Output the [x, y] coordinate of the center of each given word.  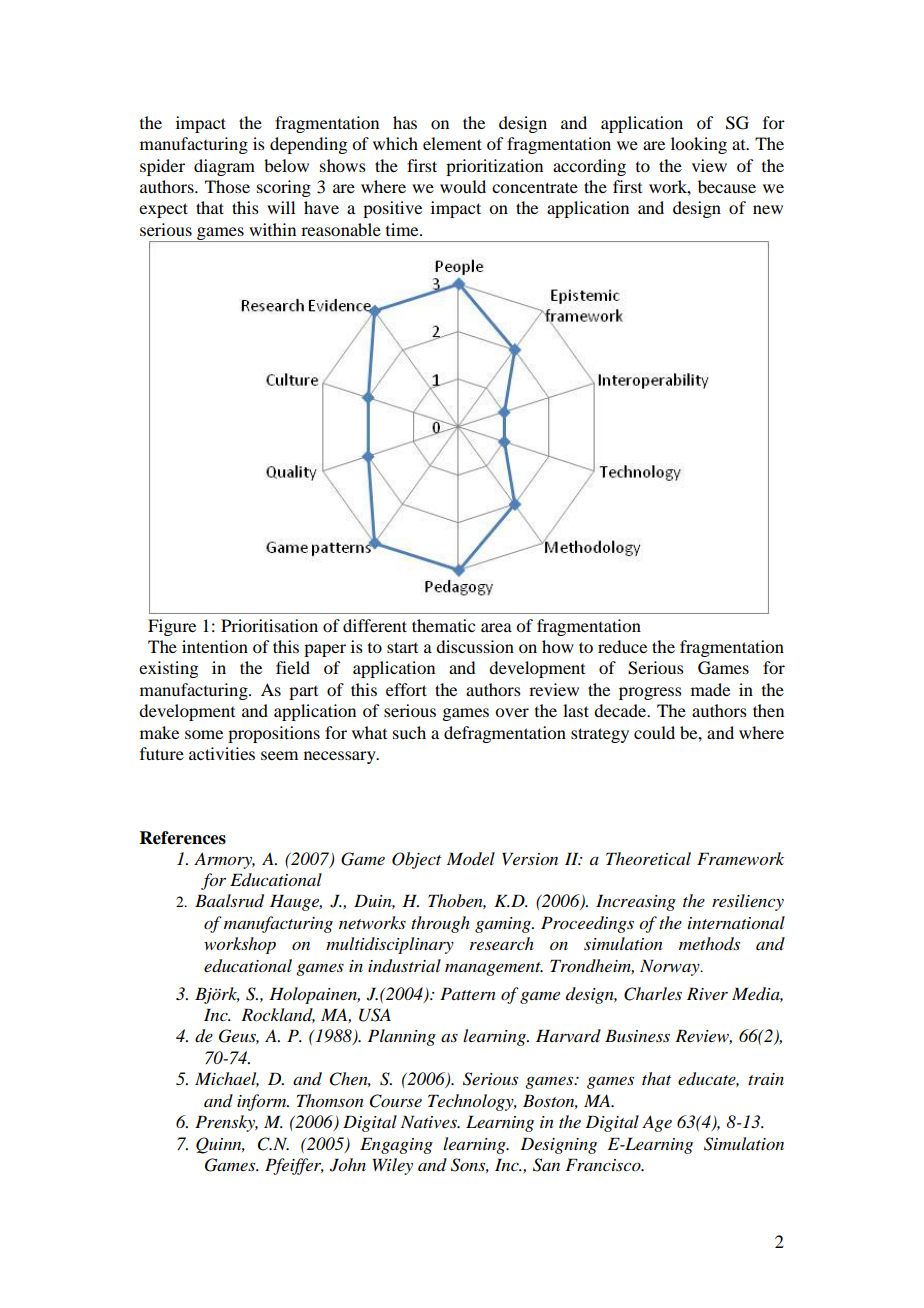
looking [699, 145]
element [452, 143]
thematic [443, 625]
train [766, 1079]
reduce [622, 646]
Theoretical [648, 858]
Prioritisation [269, 625]
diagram [224, 167]
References [183, 838]
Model [471, 859]
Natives [430, 1121]
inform [263, 1102]
